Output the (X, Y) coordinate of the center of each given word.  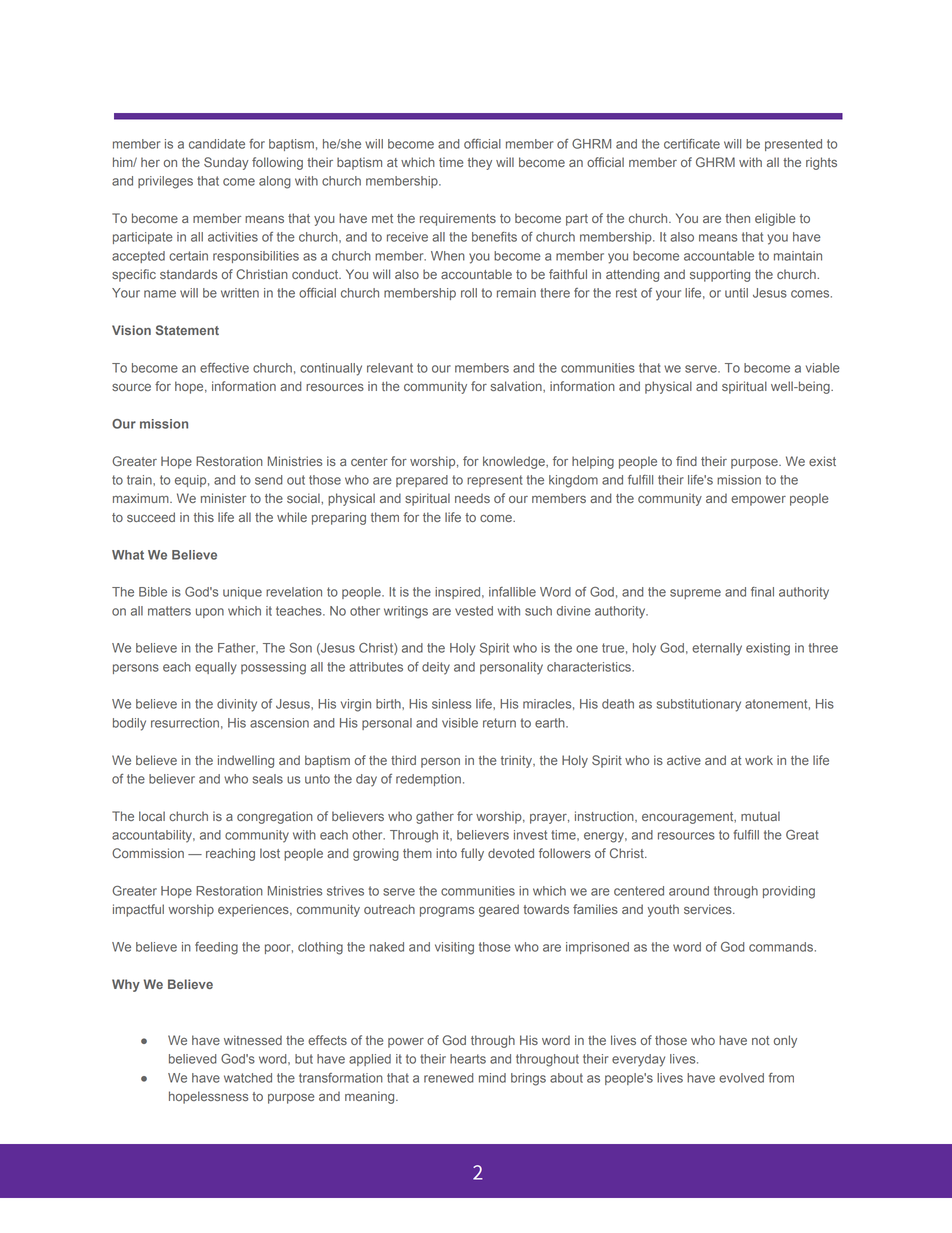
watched (248, 1078)
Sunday (226, 163)
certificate (692, 144)
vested (474, 611)
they (480, 163)
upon (210, 613)
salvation (517, 386)
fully (472, 854)
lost (270, 853)
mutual (760, 816)
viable (823, 368)
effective (224, 368)
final (762, 592)
